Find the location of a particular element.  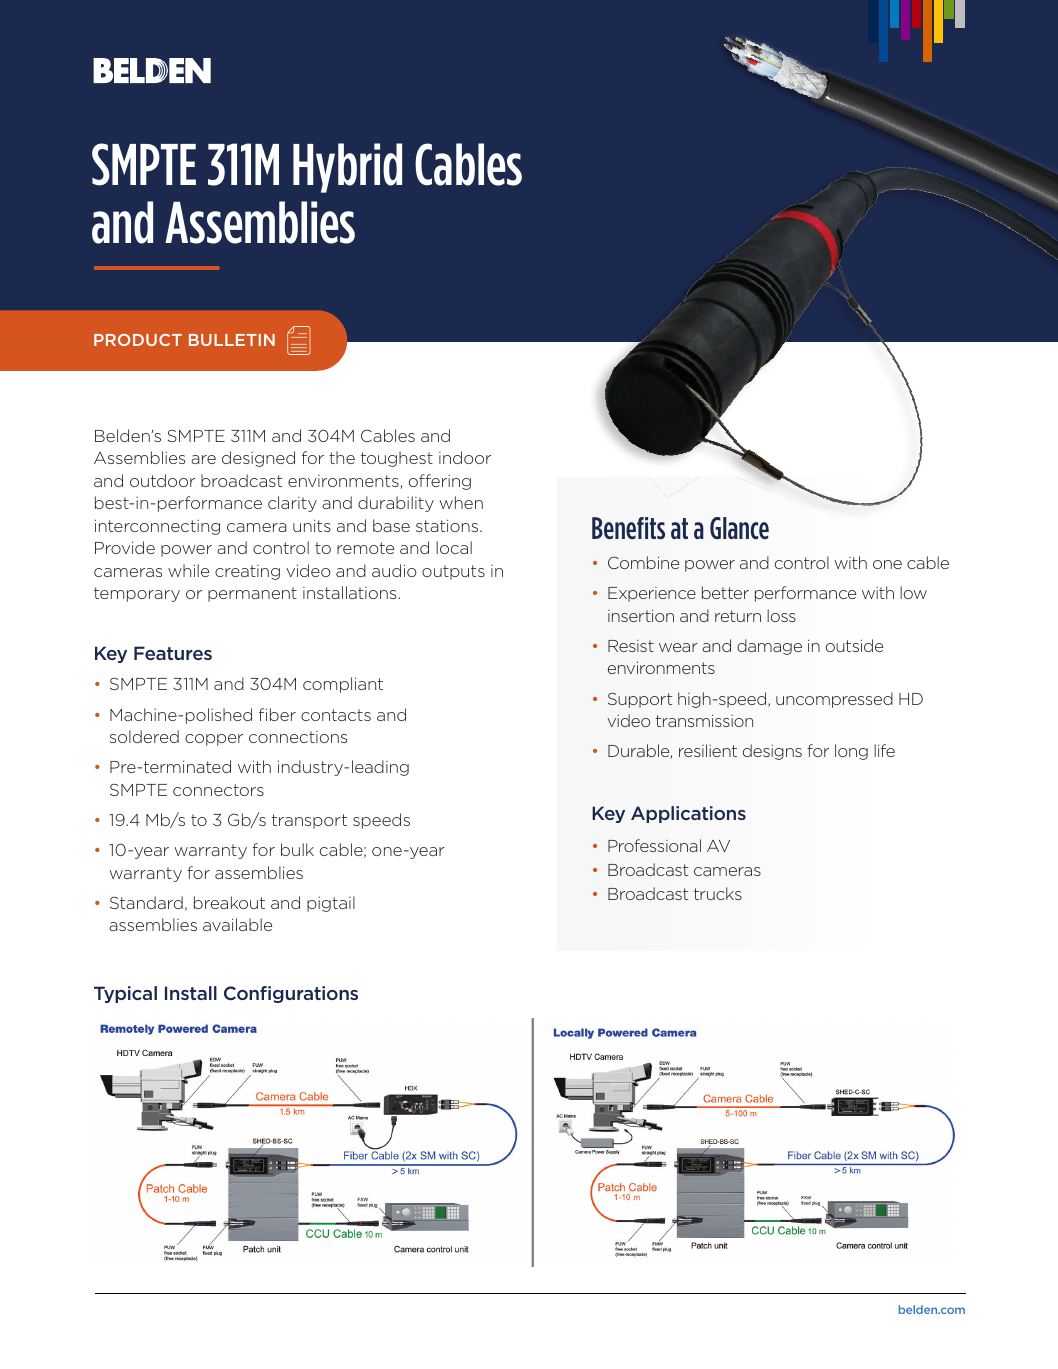

Hybrid is located at coordinates (347, 168).
